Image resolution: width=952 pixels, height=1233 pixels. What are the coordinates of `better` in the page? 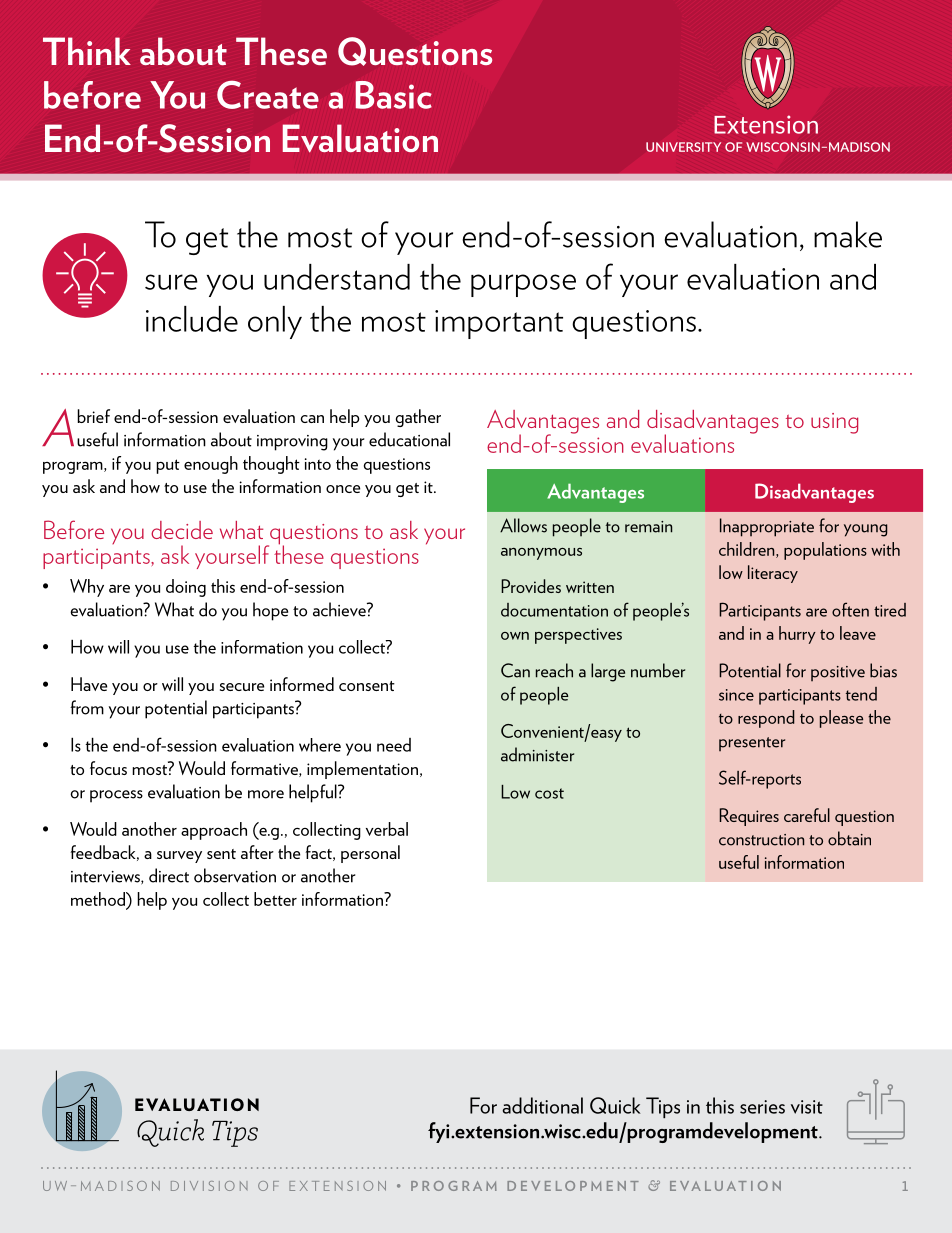 It's located at (275, 899).
